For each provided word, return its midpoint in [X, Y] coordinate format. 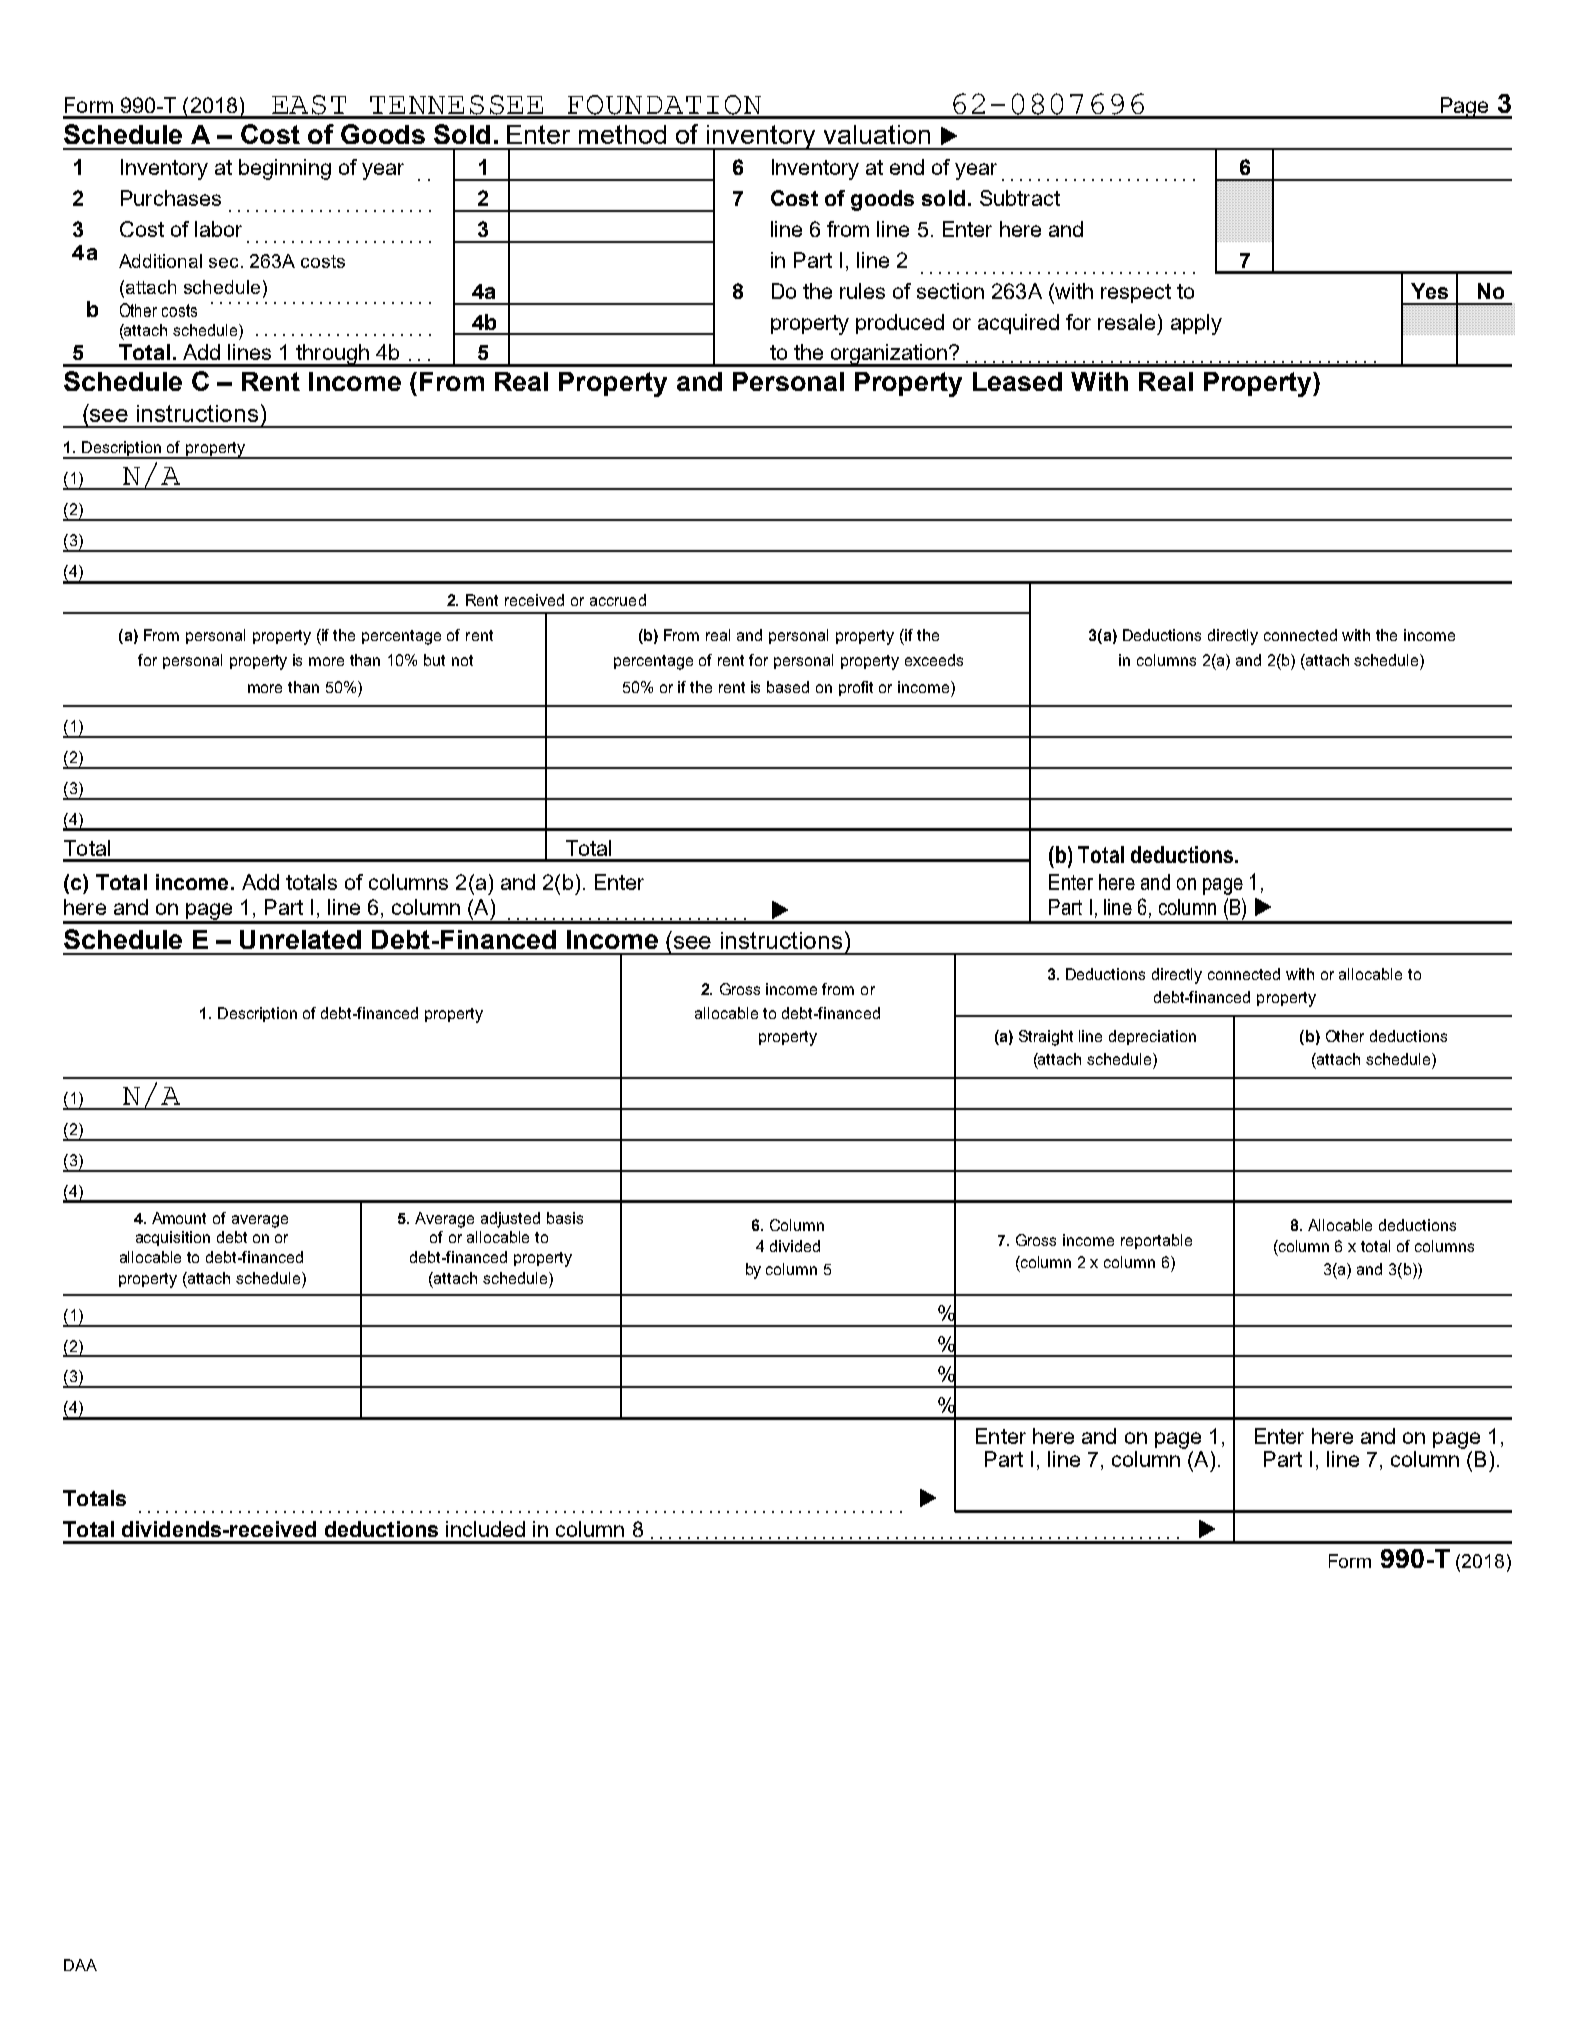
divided [795, 1246]
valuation [877, 134]
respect [1136, 293]
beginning [285, 169]
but [434, 660]
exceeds [934, 660]
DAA [80, 1965]
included [485, 1529]
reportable [1156, 1241]
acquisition [173, 1238]
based [788, 687]
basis [565, 1218]
